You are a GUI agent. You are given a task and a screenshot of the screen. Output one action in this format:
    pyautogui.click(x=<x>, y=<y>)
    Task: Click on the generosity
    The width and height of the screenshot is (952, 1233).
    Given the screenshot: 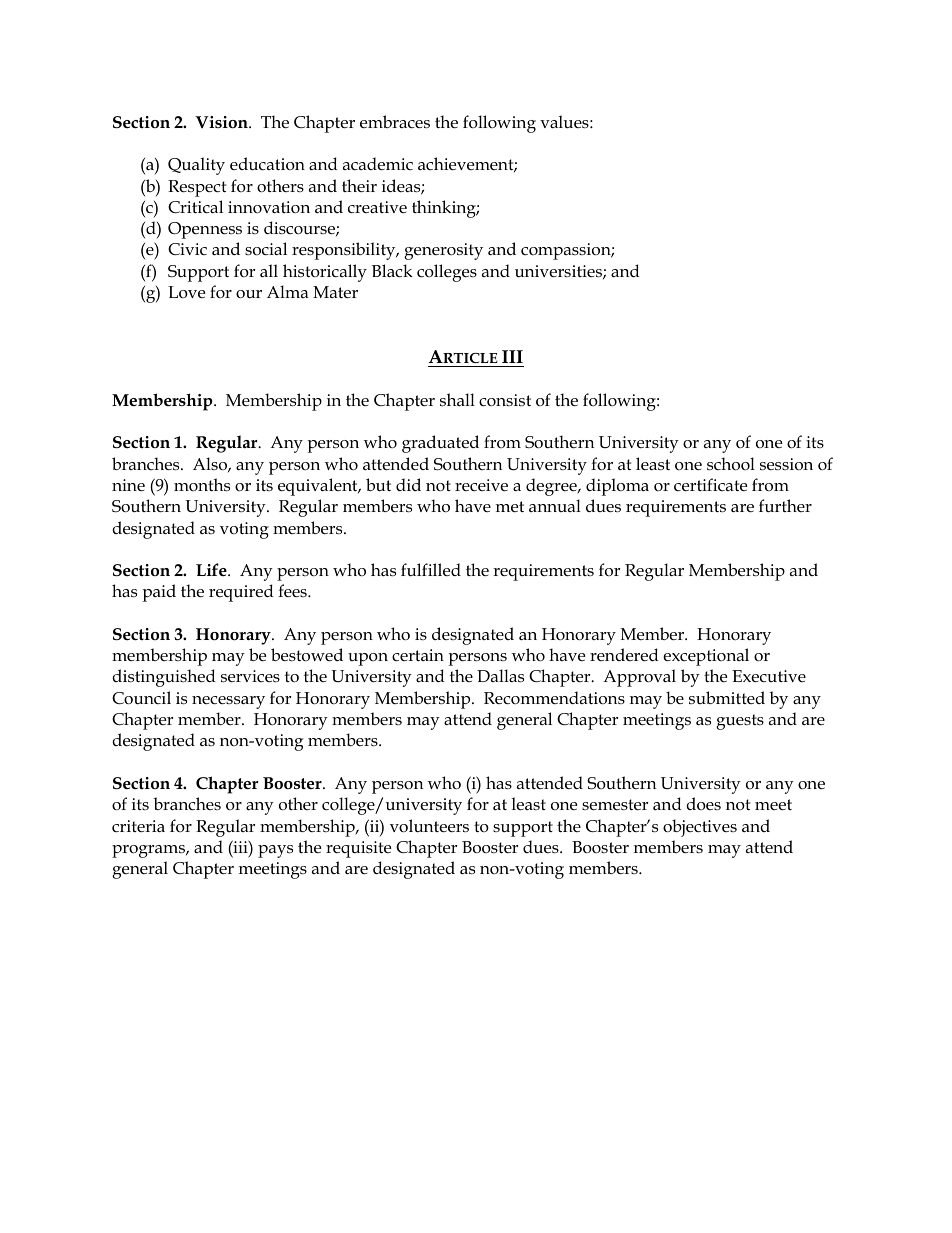 What is the action you would take?
    pyautogui.click(x=443, y=251)
